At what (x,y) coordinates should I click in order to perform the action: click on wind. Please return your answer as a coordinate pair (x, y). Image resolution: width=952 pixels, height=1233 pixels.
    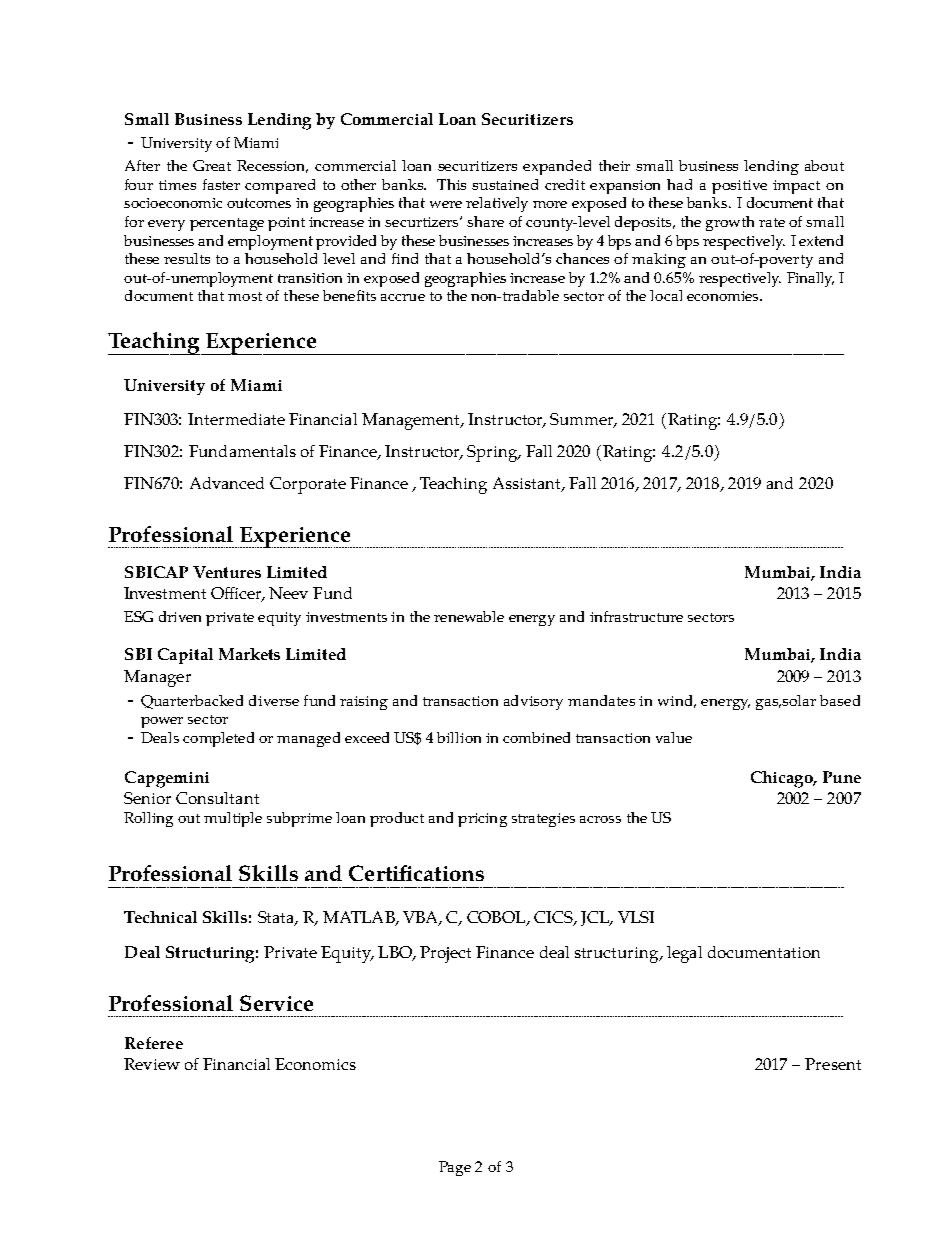
    Looking at the image, I should click on (677, 701).
